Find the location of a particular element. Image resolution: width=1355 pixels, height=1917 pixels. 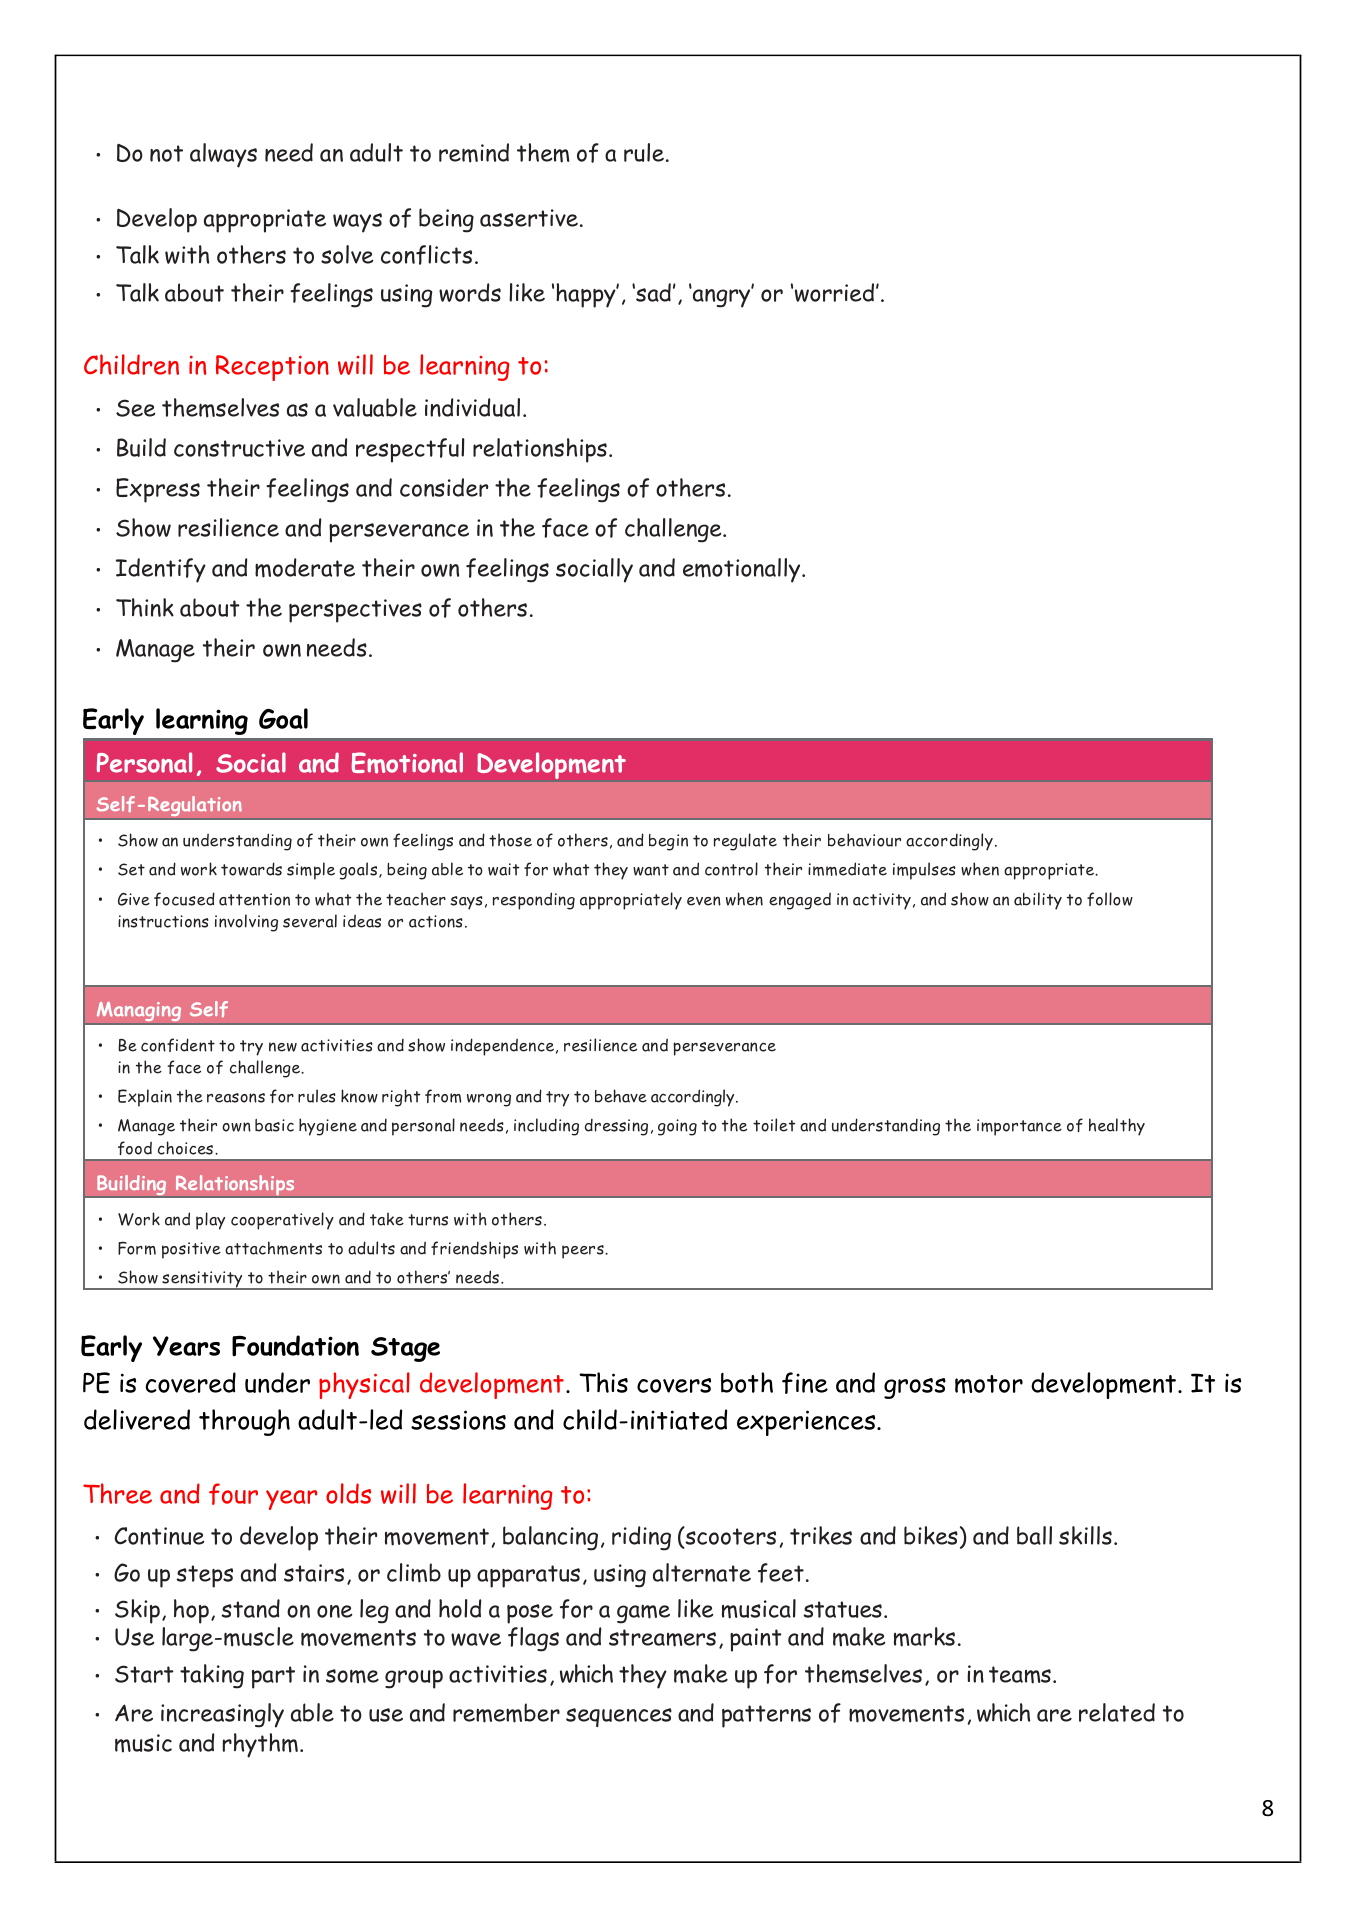

play is located at coordinates (210, 1221).
